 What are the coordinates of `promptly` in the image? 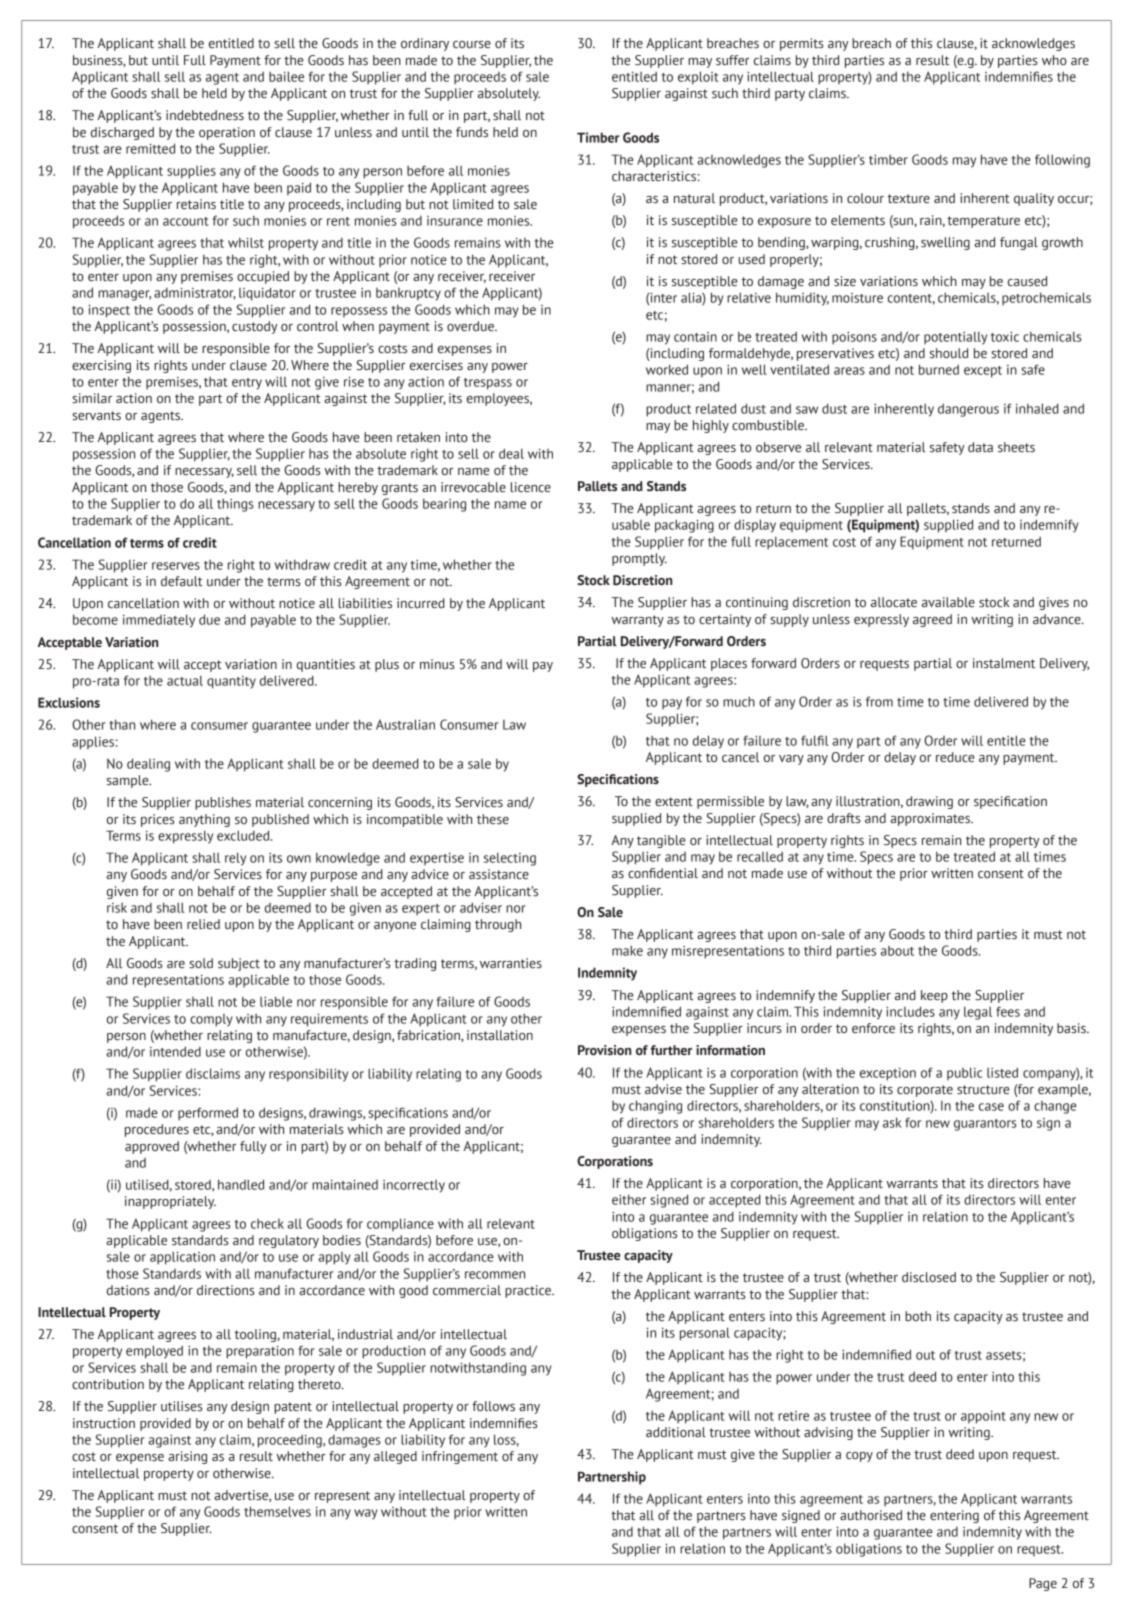 It's located at (639, 559).
